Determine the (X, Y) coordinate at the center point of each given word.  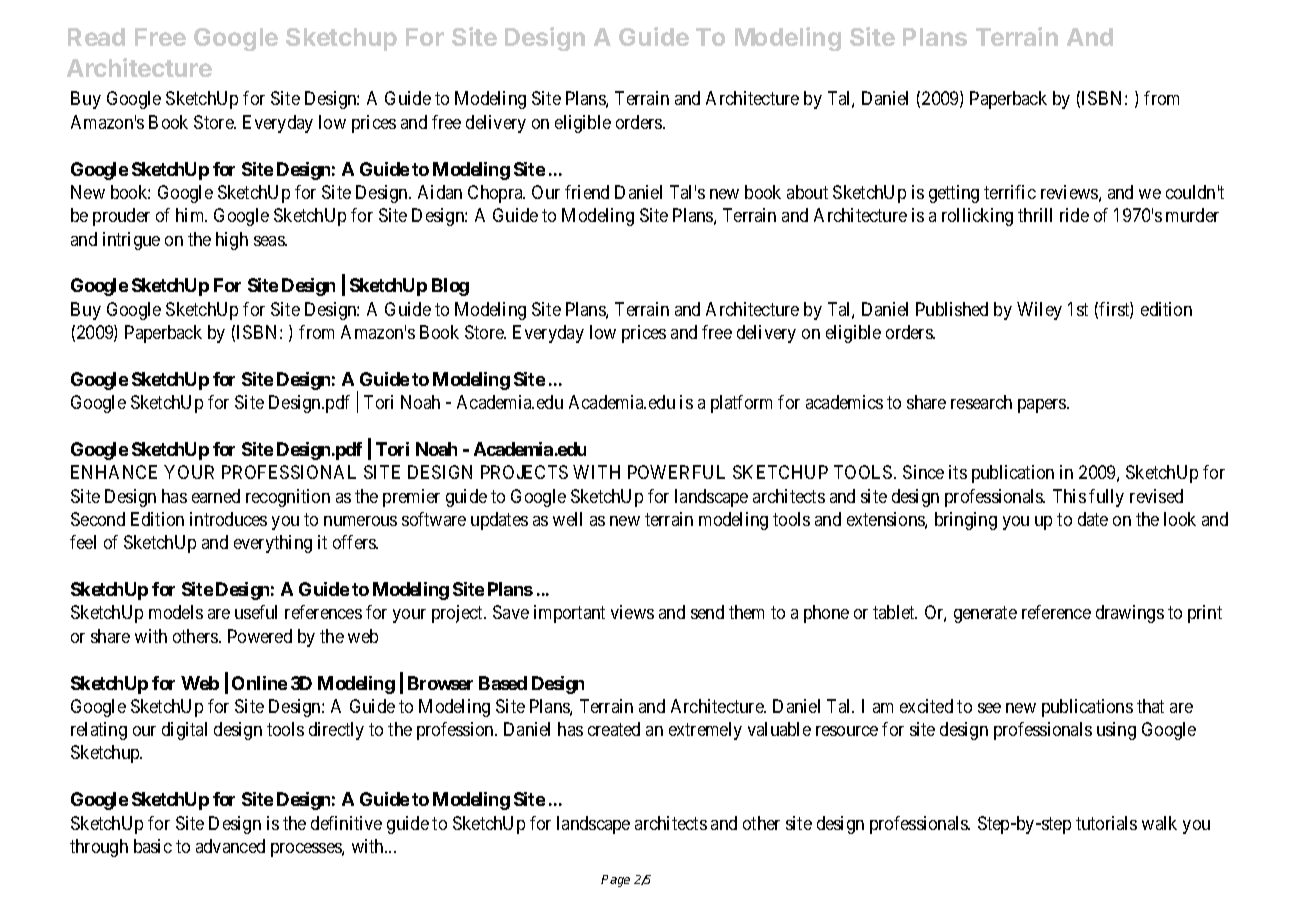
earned (216, 496)
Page (615, 881)
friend (587, 192)
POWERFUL (676, 472)
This (1069, 496)
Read (96, 37)
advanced (230, 846)
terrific (1010, 192)
